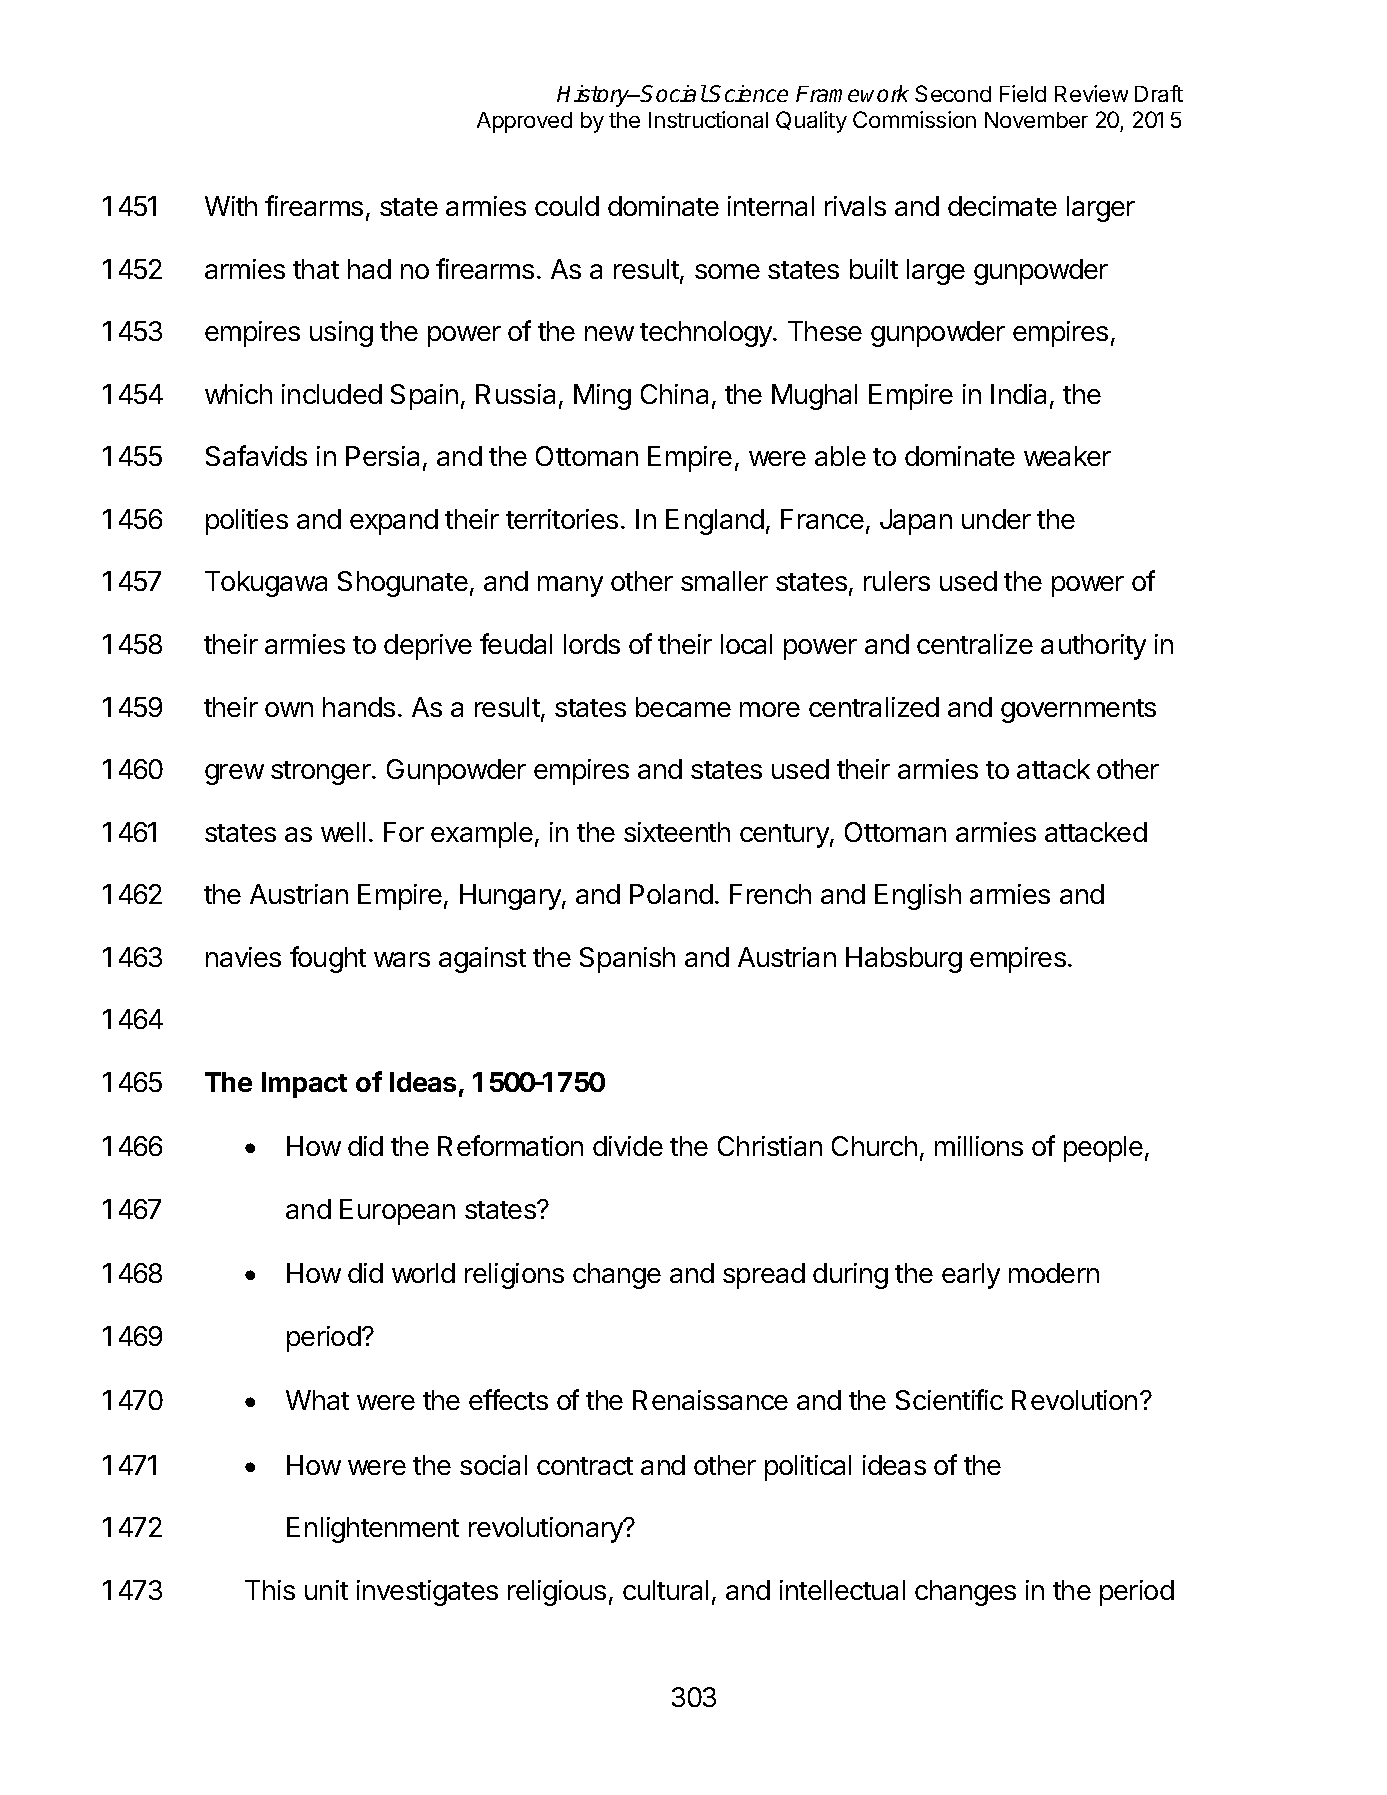 The height and width of the screenshot is (1795, 1387). What do you see at coordinates (628, 1146) in the screenshot?
I see `divide` at bounding box center [628, 1146].
